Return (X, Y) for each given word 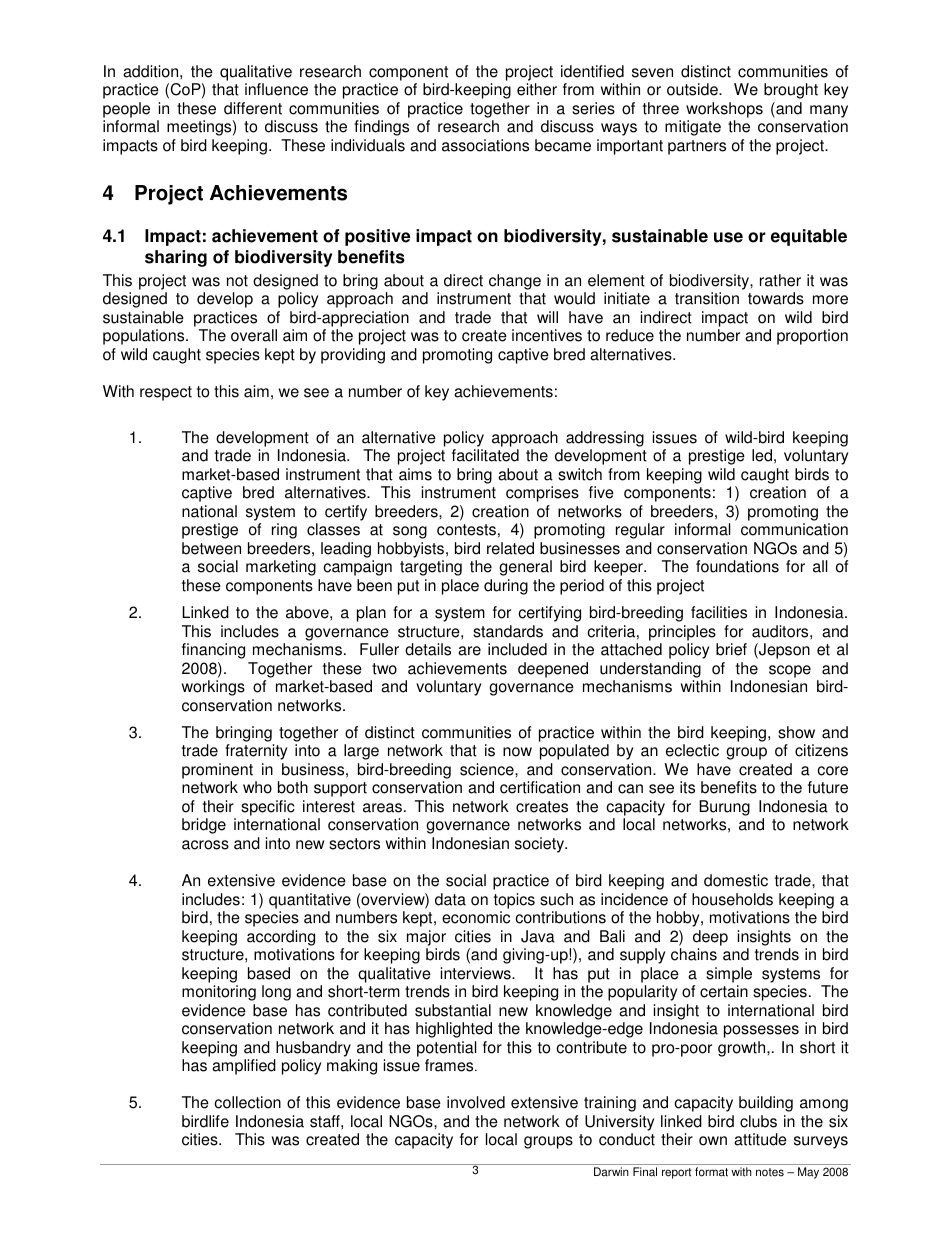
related (510, 548)
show (796, 732)
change (515, 282)
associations (485, 145)
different (253, 108)
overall (254, 335)
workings (213, 688)
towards (776, 298)
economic (476, 917)
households (732, 899)
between (211, 548)
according (281, 938)
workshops (724, 110)
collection (247, 1102)
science (488, 769)
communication (794, 529)
